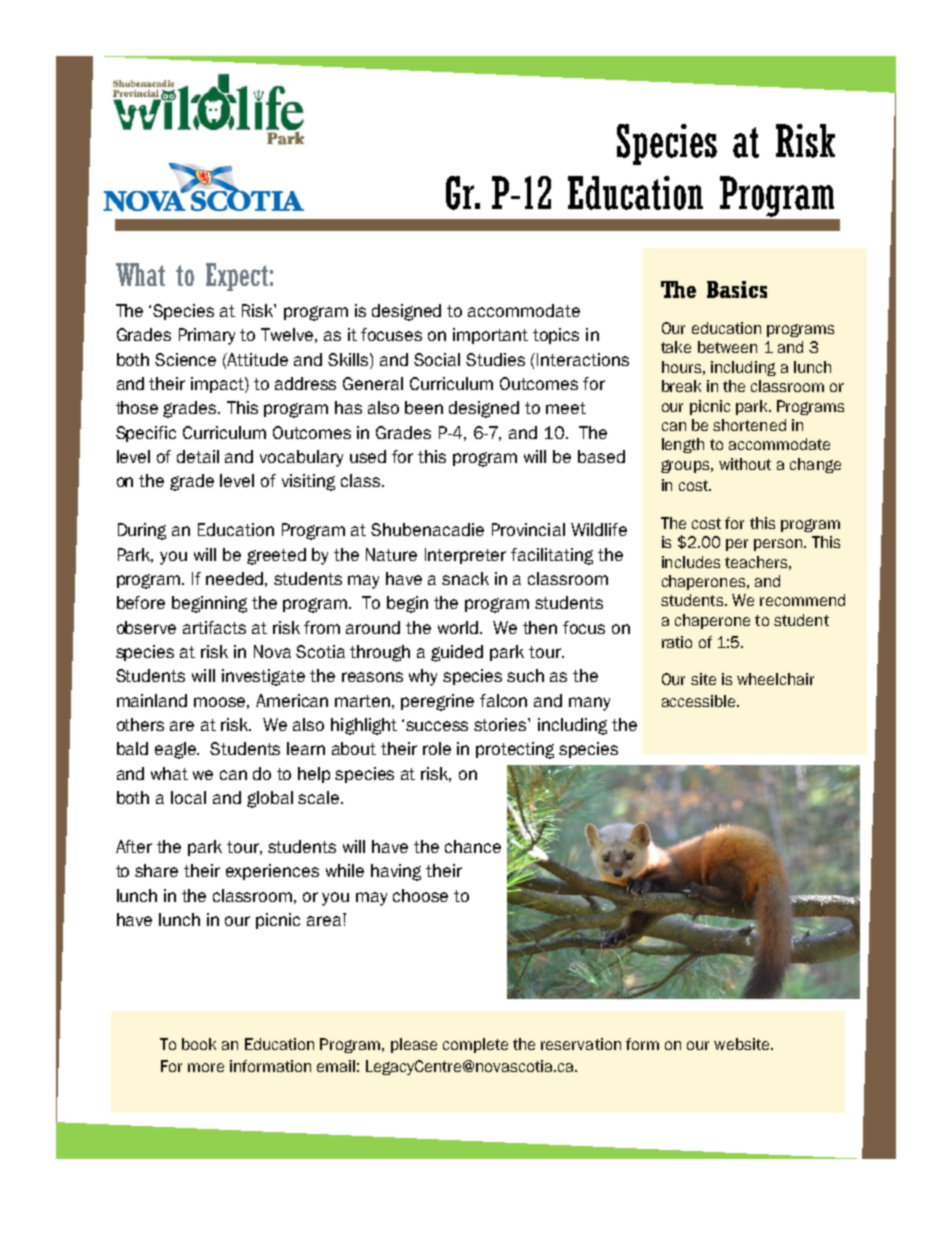  Describe the element at coordinates (528, 529) in the screenshot. I see `Provincial` at that location.
